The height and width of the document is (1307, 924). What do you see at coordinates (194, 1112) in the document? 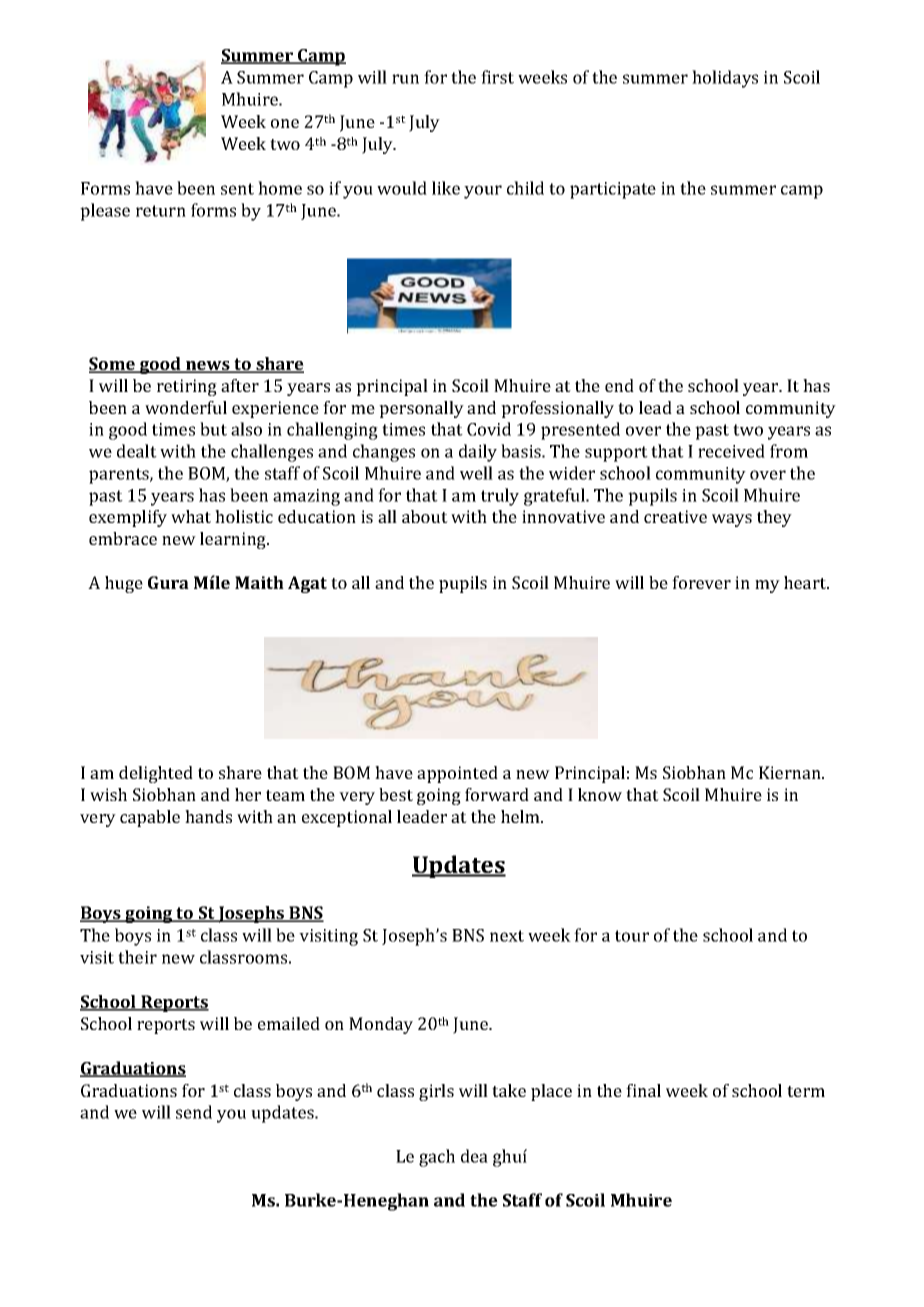
I see `send` at bounding box center [194, 1112].
